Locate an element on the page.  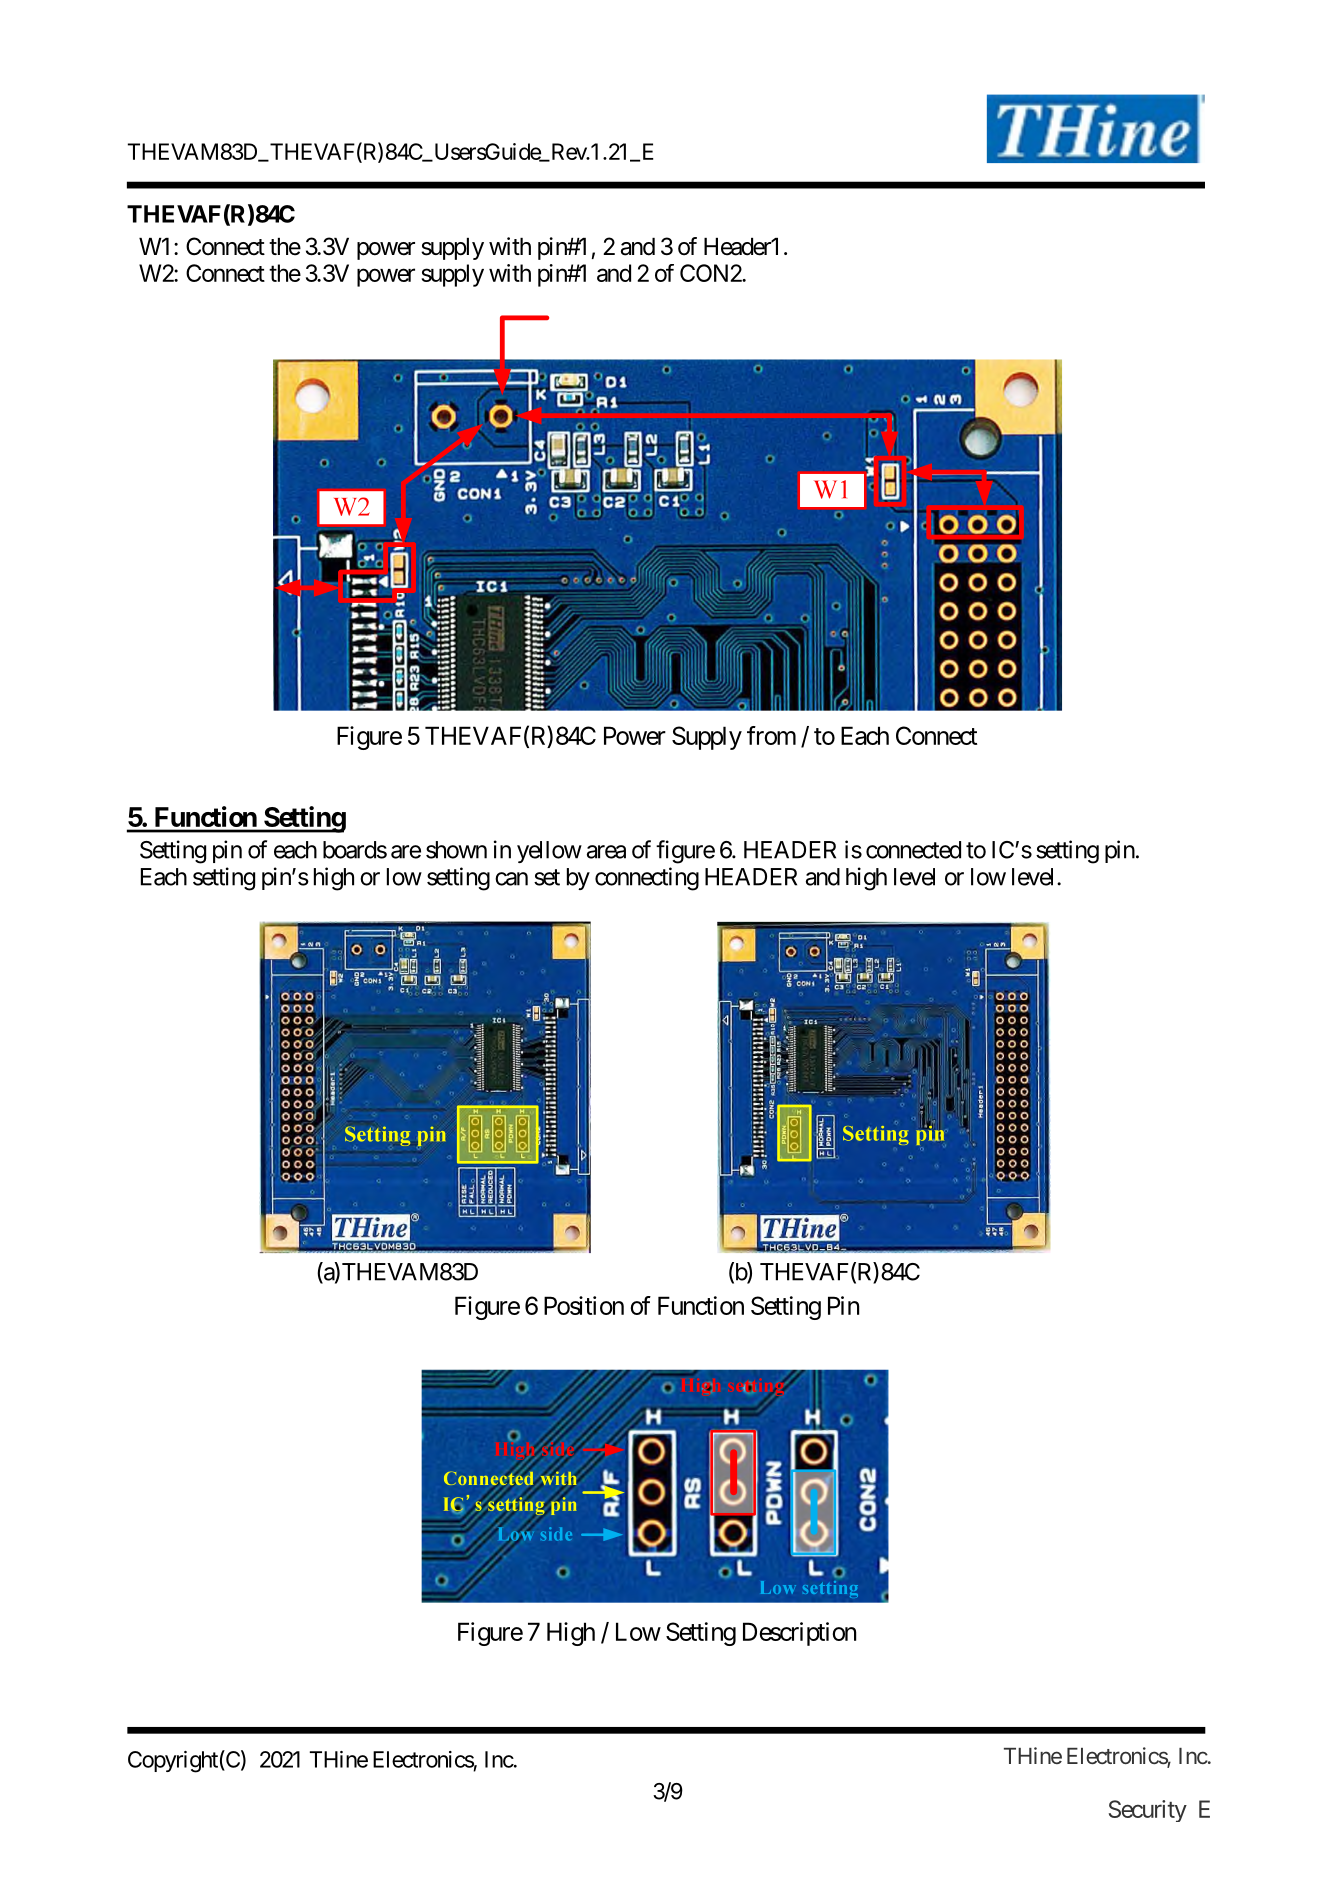
can is located at coordinates (511, 879).
